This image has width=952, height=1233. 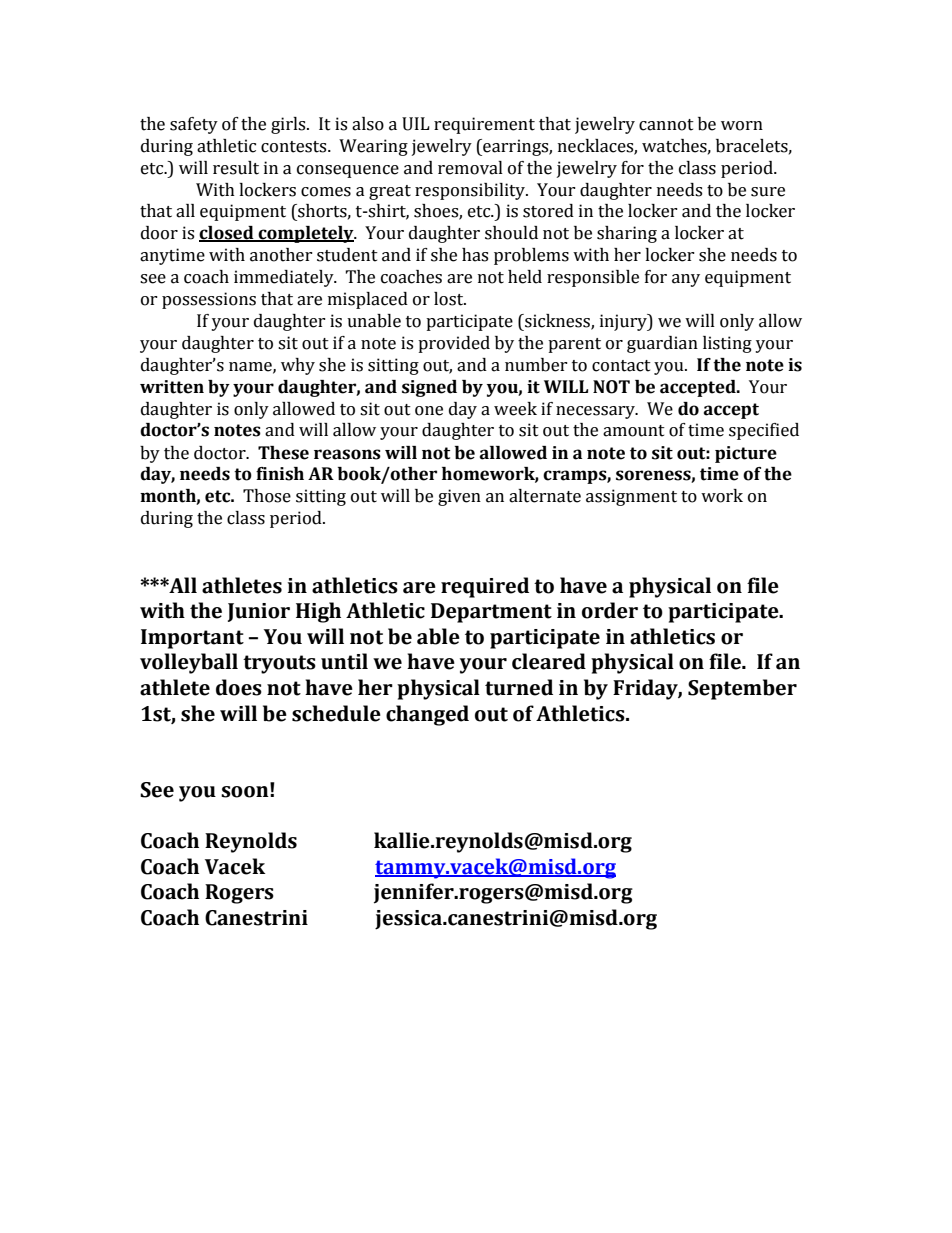 I want to click on provided, so click(x=454, y=344).
